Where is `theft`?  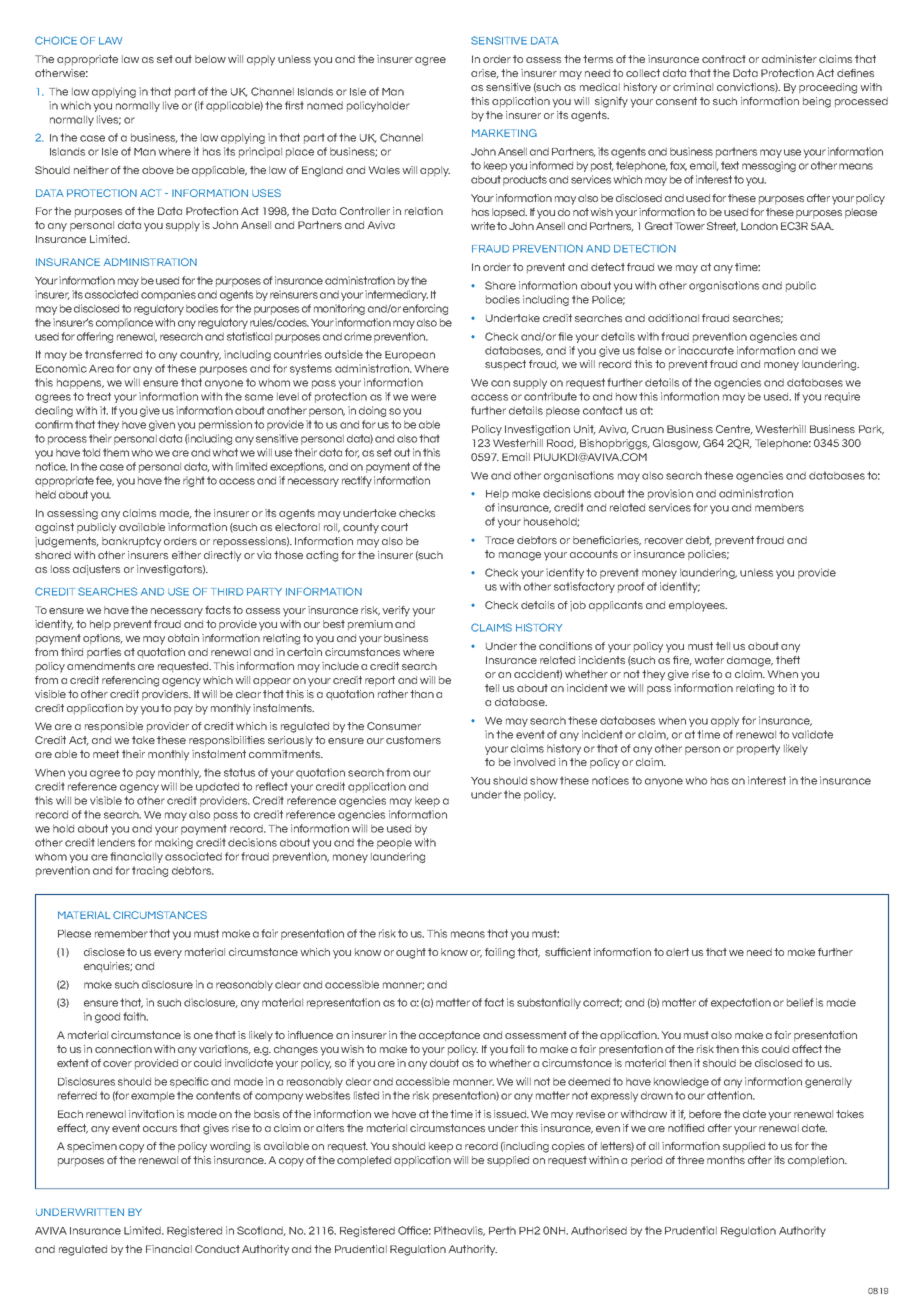 theft is located at coordinates (788, 660).
